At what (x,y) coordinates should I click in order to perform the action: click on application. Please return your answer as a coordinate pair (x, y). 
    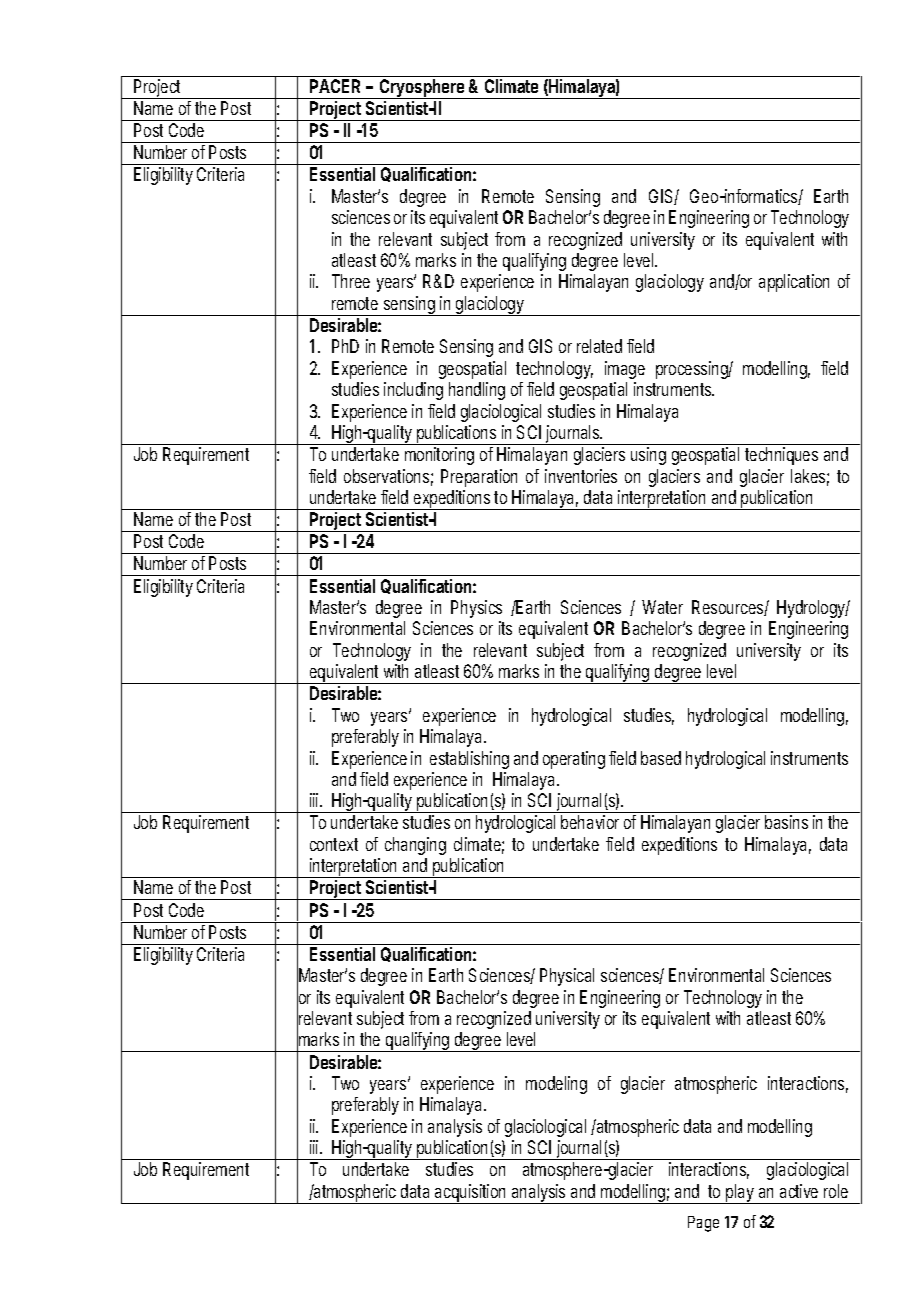
    Looking at the image, I should click on (794, 283).
